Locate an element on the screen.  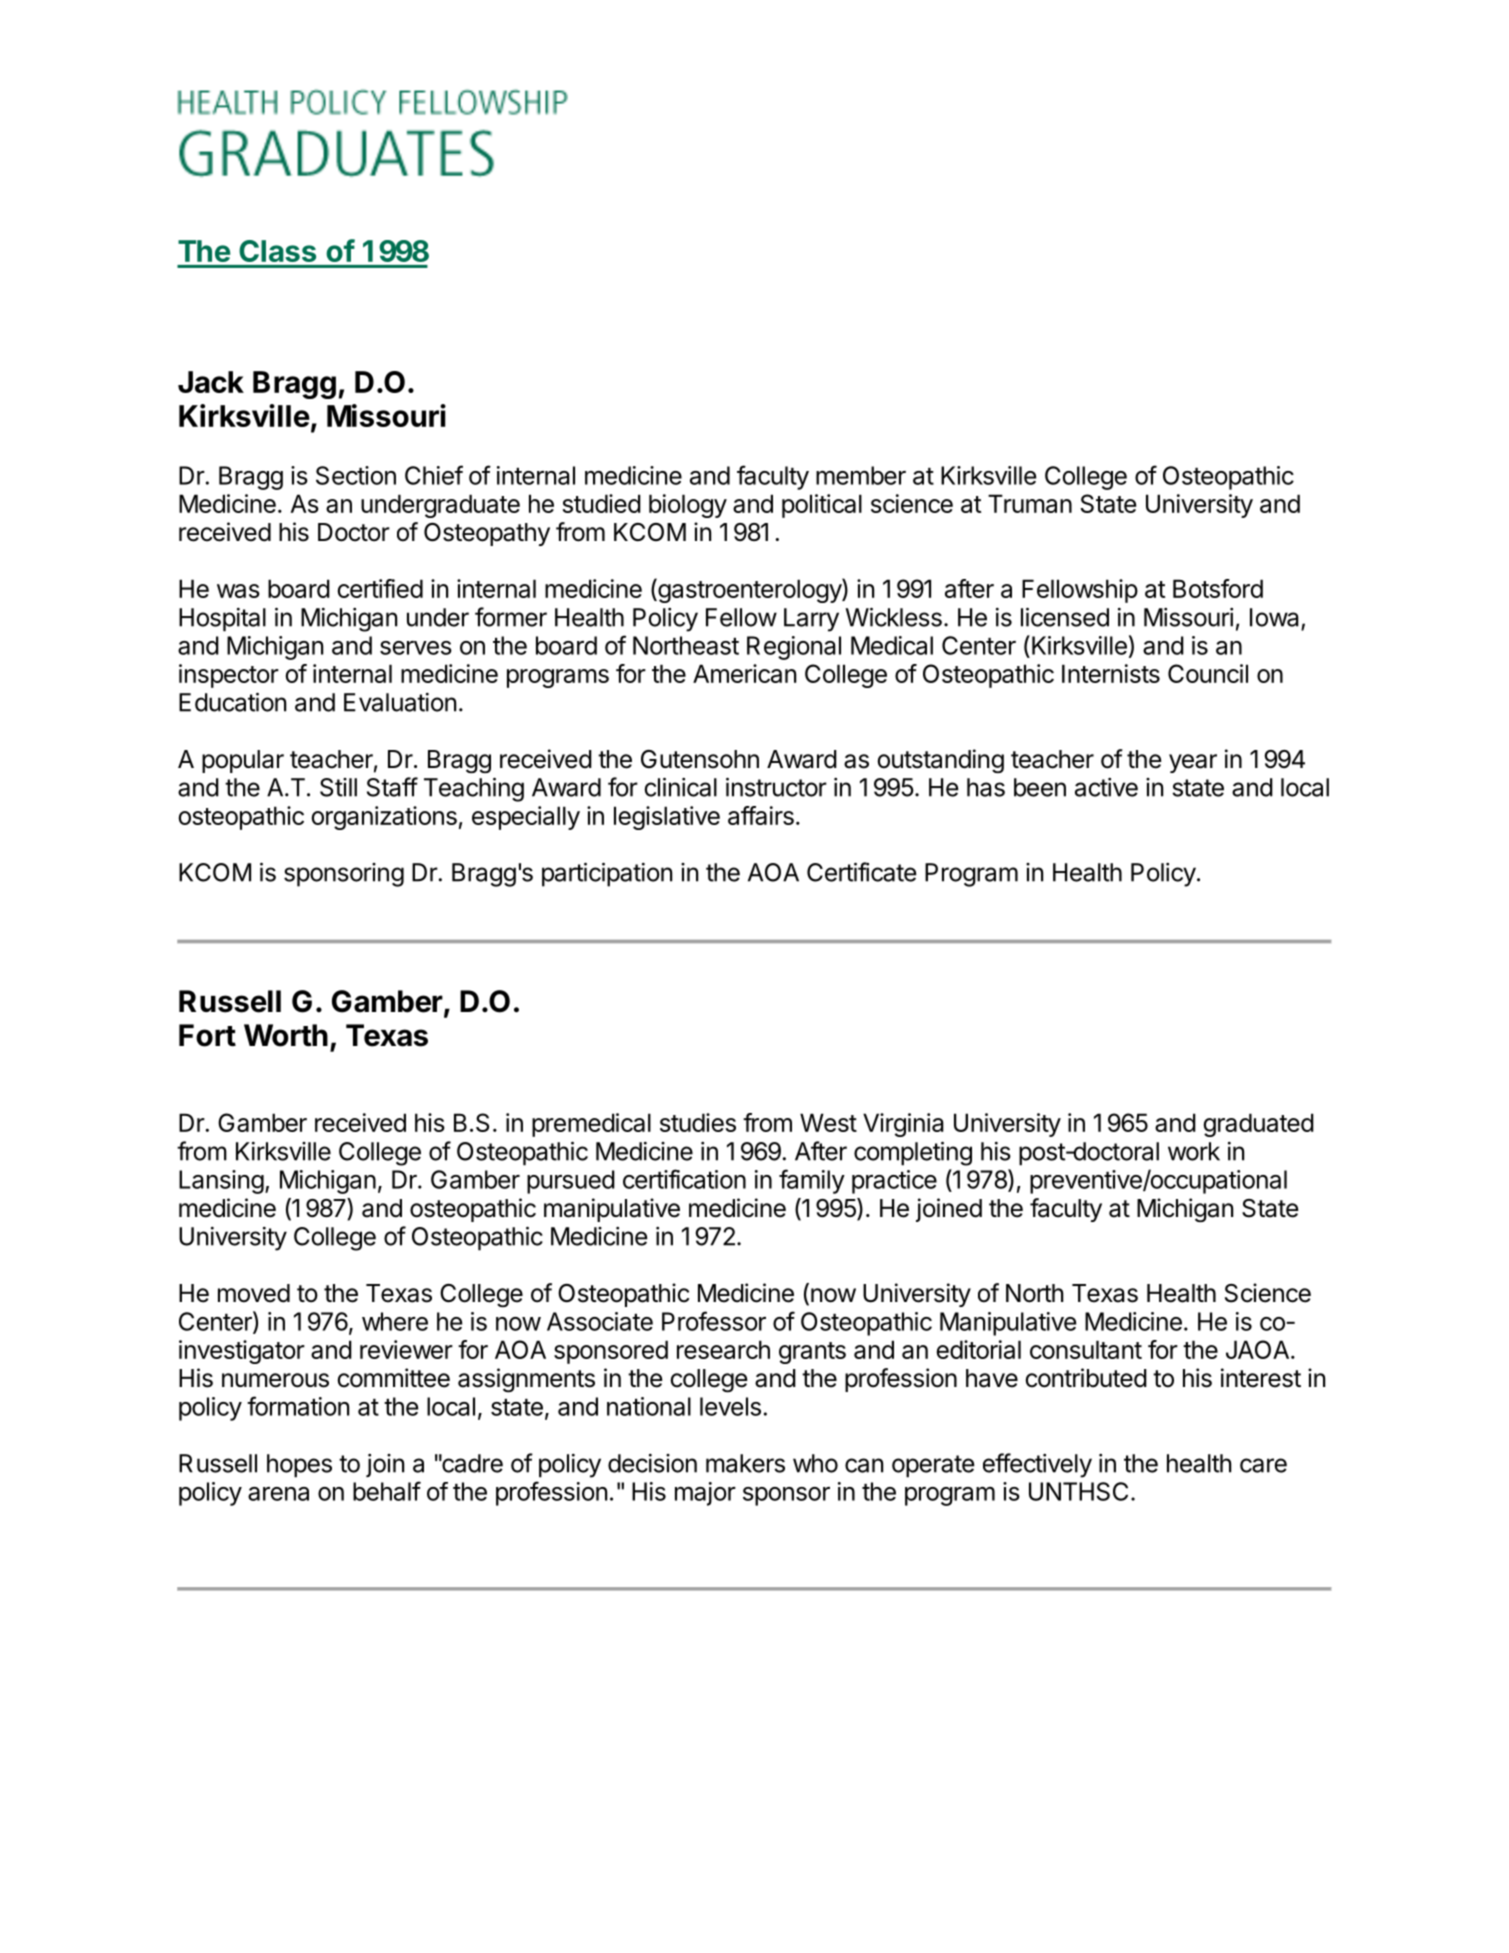
active is located at coordinates (1106, 787).
